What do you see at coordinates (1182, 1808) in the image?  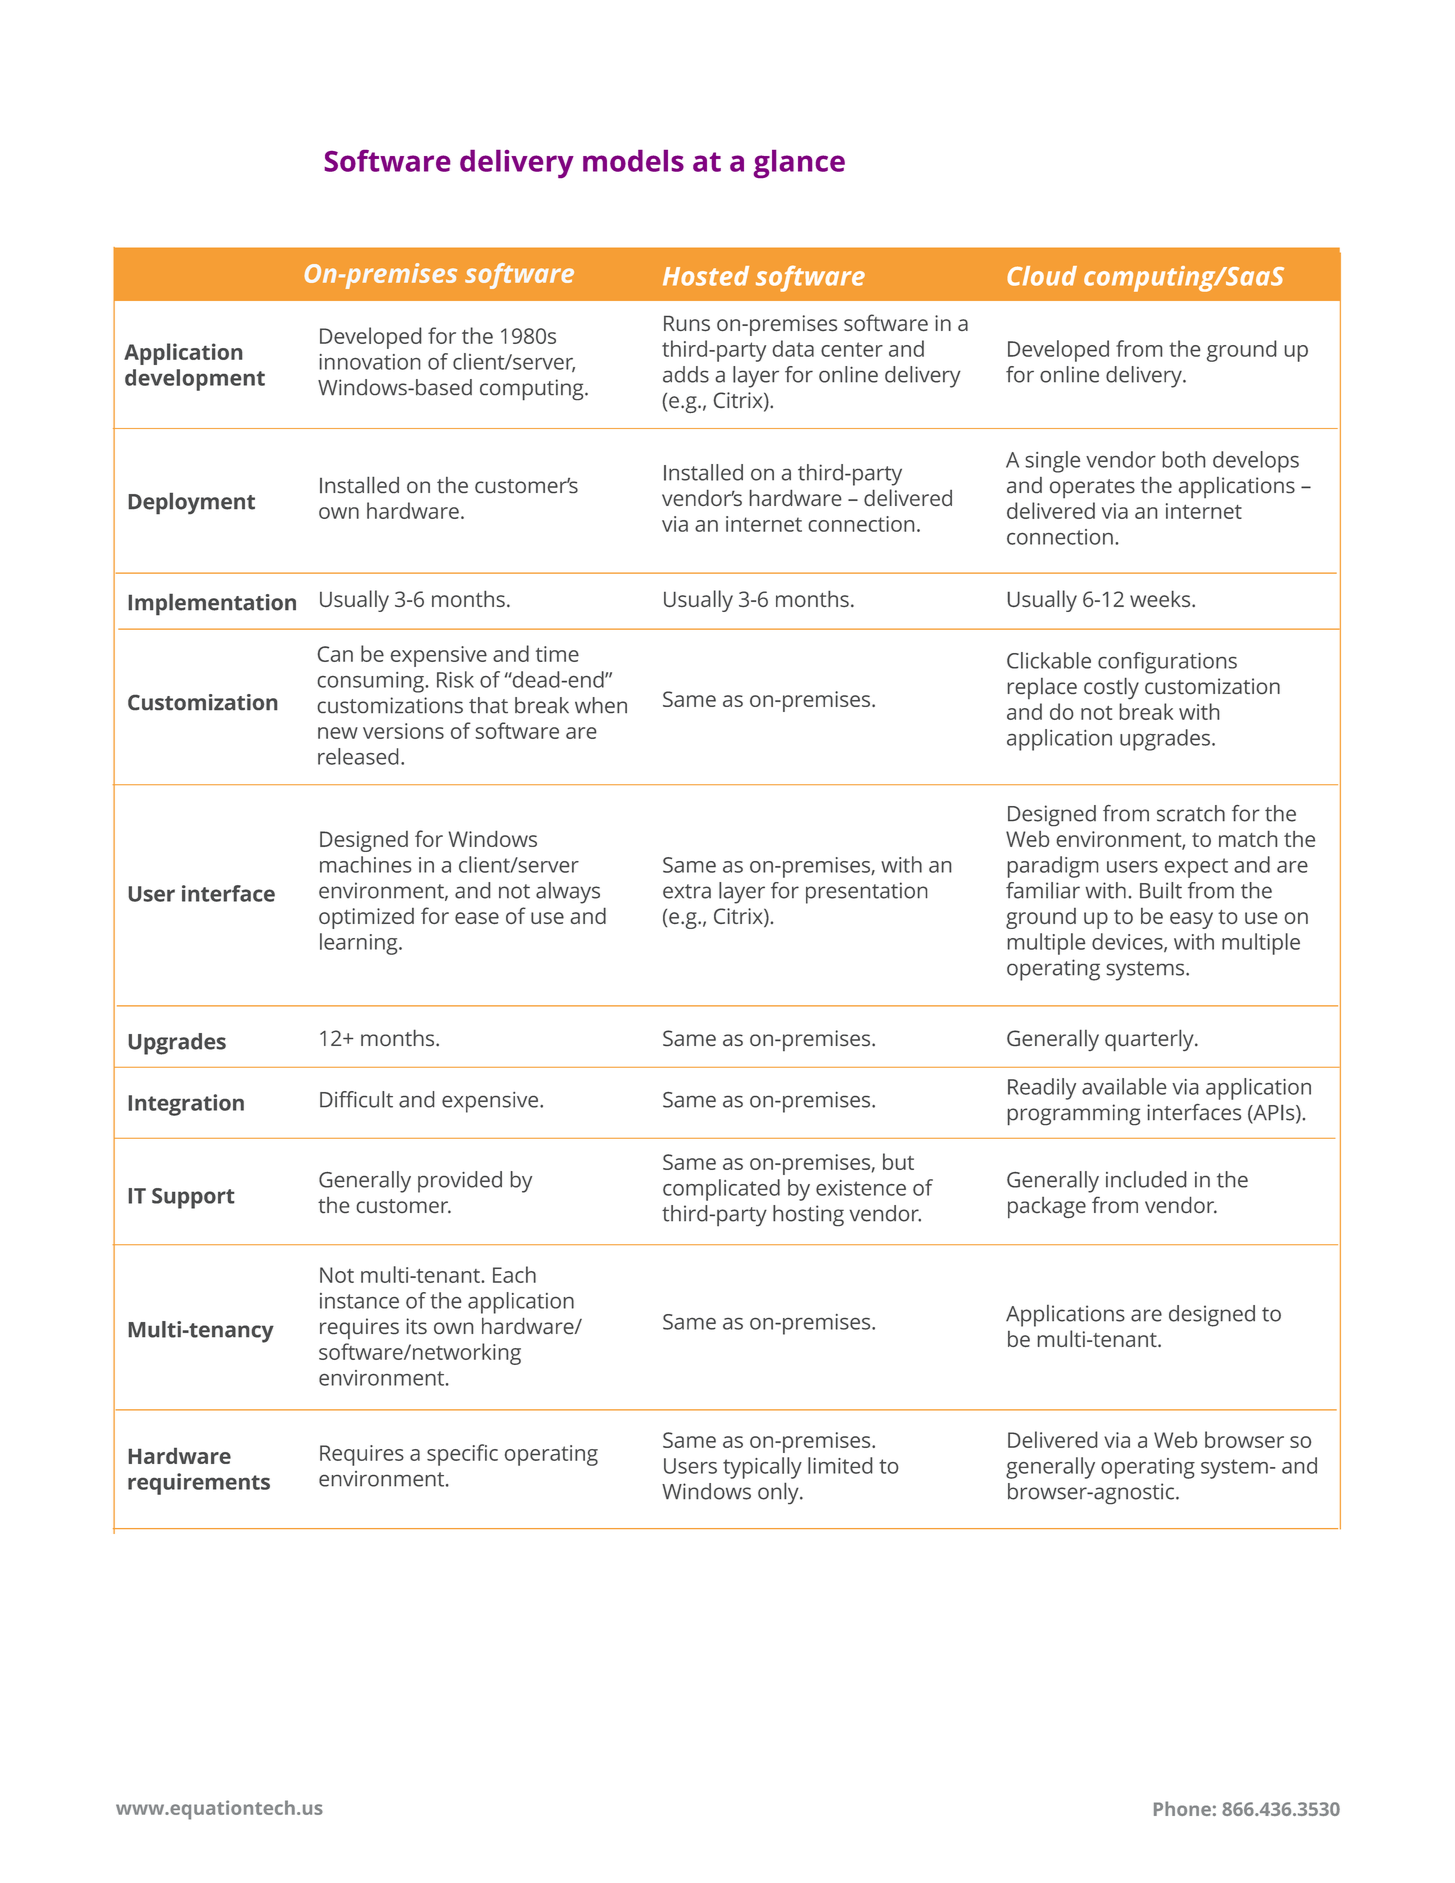 I see `Phone` at bounding box center [1182, 1808].
